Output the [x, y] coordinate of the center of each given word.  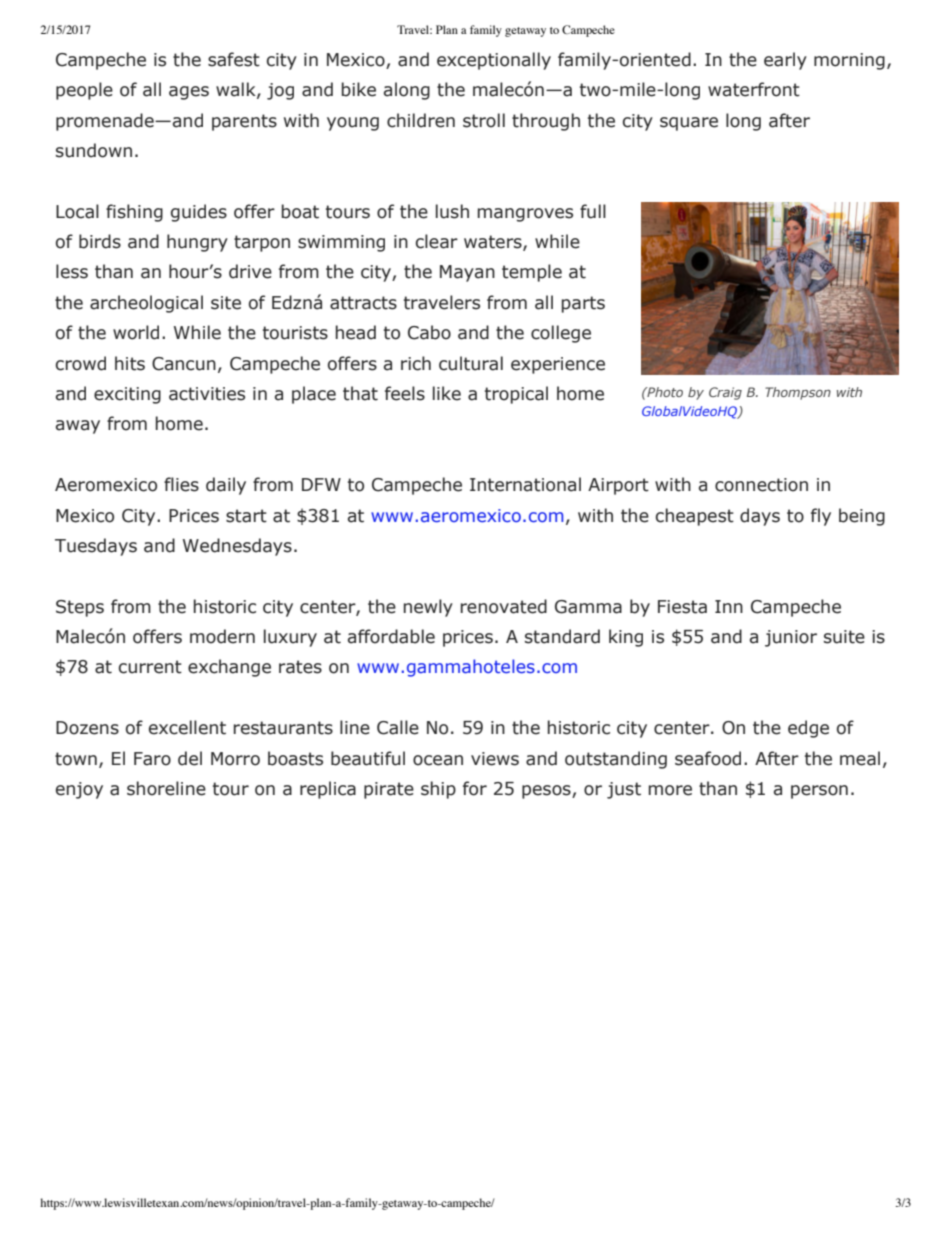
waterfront [754, 89]
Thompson [798, 393]
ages [189, 93]
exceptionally [494, 61]
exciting [127, 395]
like [447, 393]
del [190, 758]
